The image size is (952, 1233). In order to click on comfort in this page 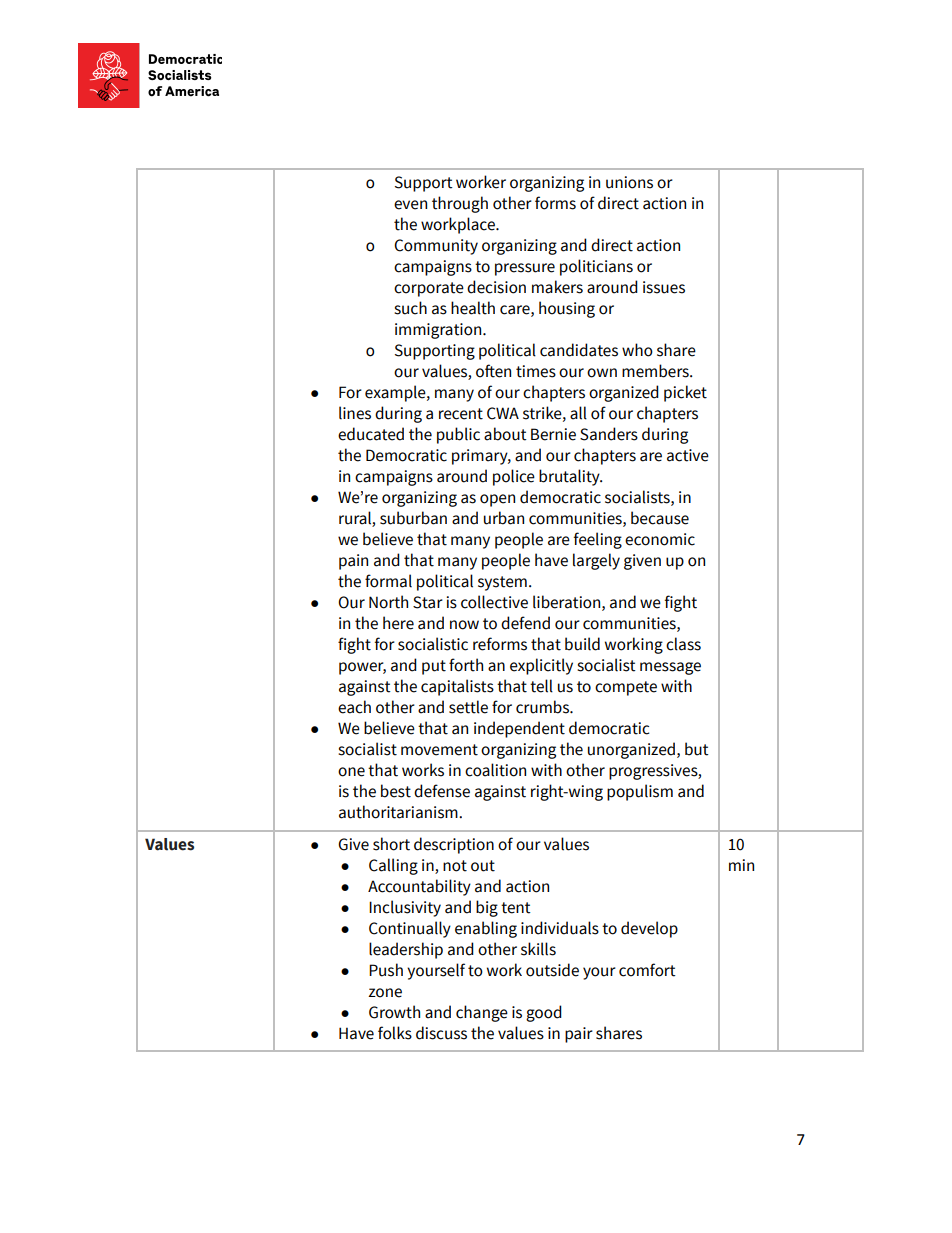, I will do `click(647, 970)`.
